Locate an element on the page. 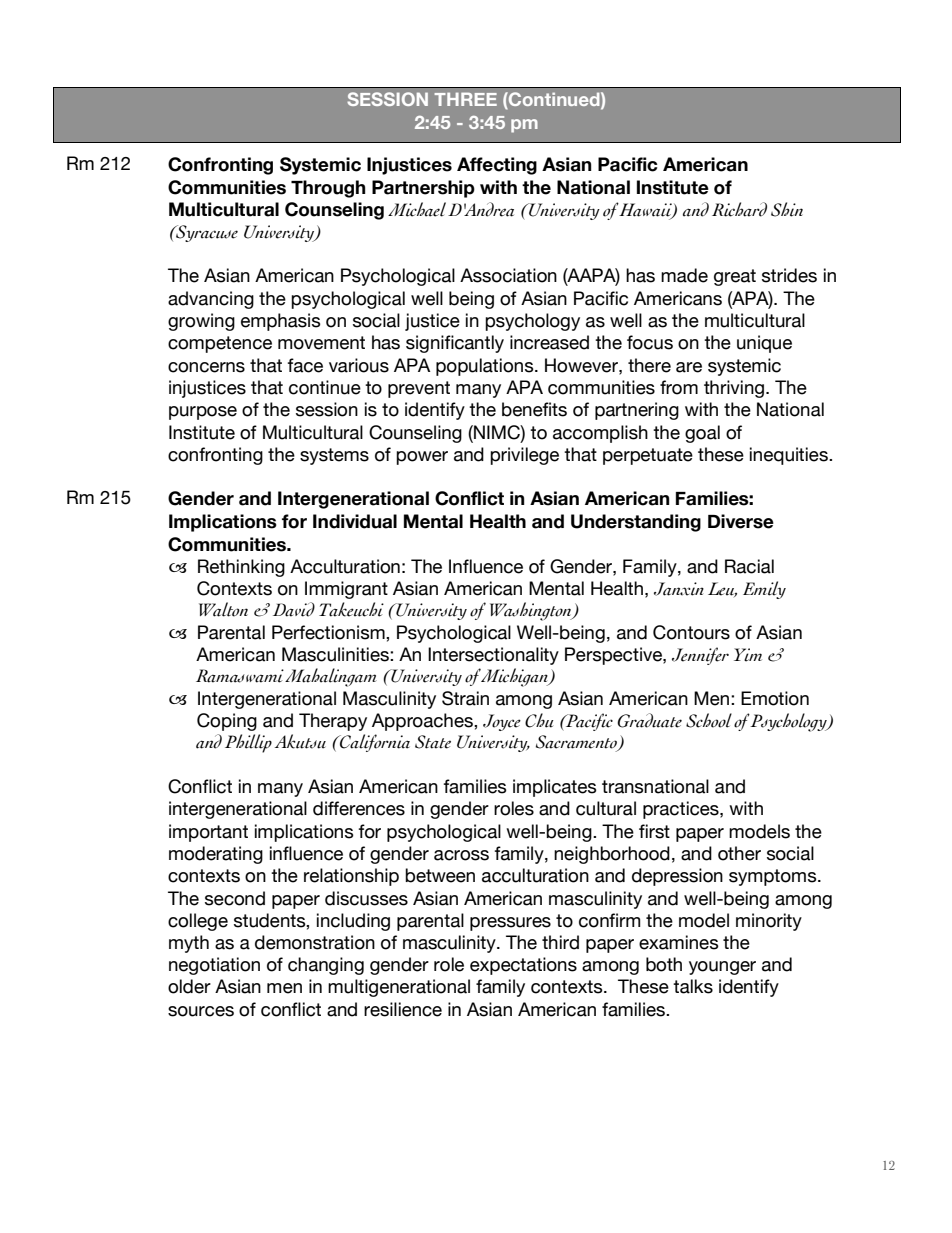  younger is located at coordinates (722, 968).
